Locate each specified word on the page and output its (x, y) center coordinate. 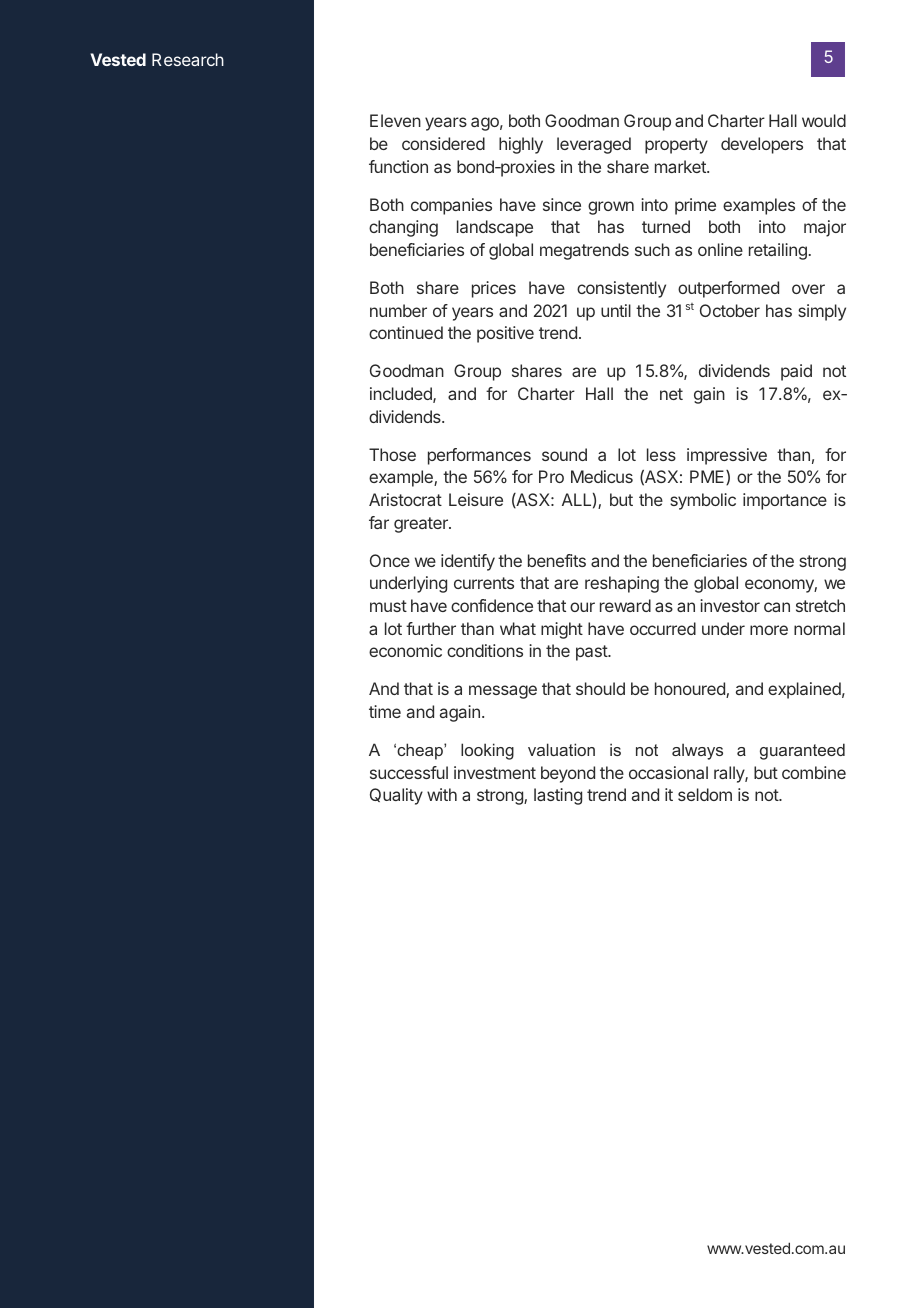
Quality (396, 796)
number (398, 310)
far (379, 522)
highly (521, 145)
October (730, 310)
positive (505, 334)
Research (188, 59)
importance (785, 501)
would (824, 120)
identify (468, 562)
